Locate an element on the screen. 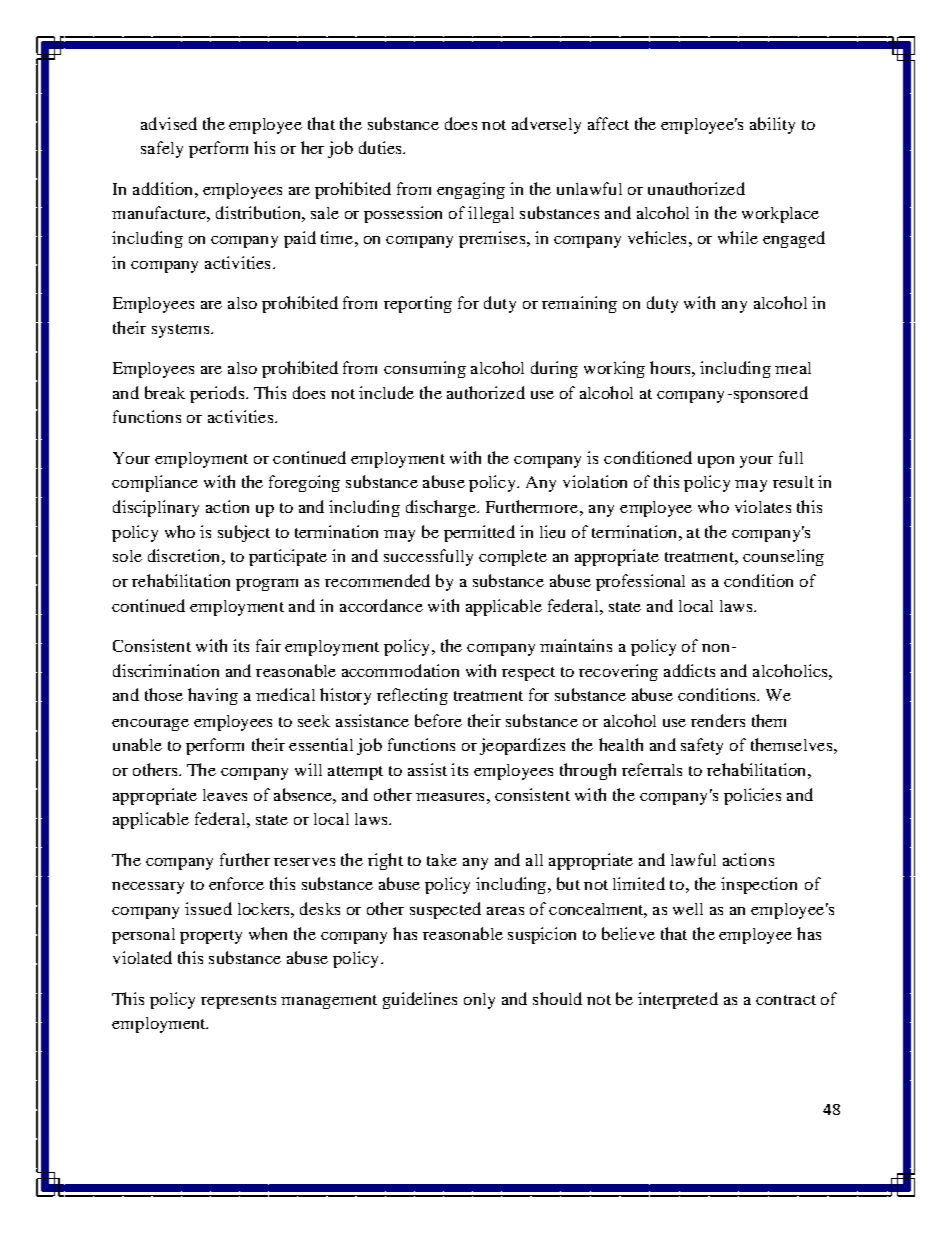 The height and width of the screenshot is (1233, 952). consuming is located at coordinates (425, 369).
